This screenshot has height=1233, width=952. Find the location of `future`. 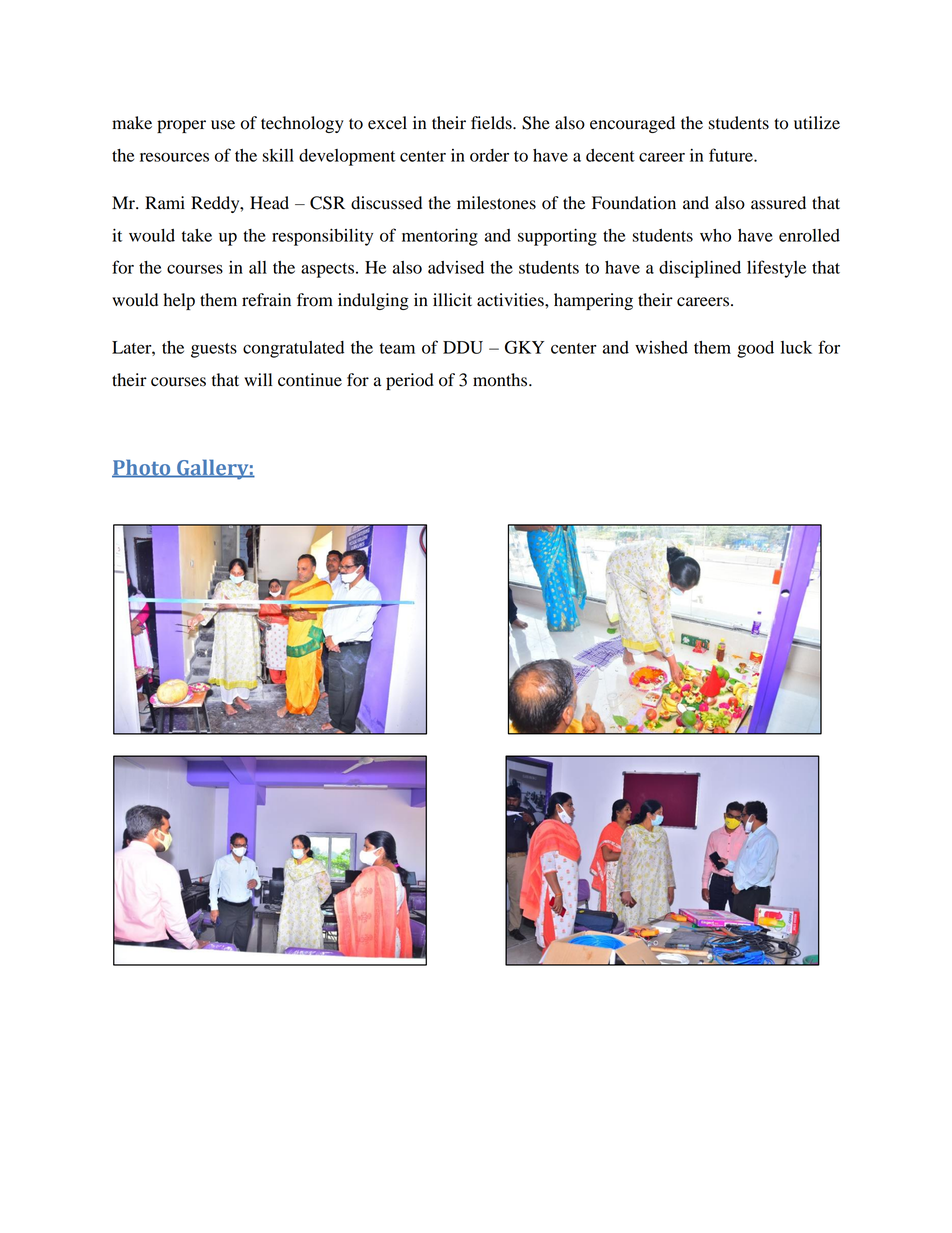

future is located at coordinates (732, 155).
